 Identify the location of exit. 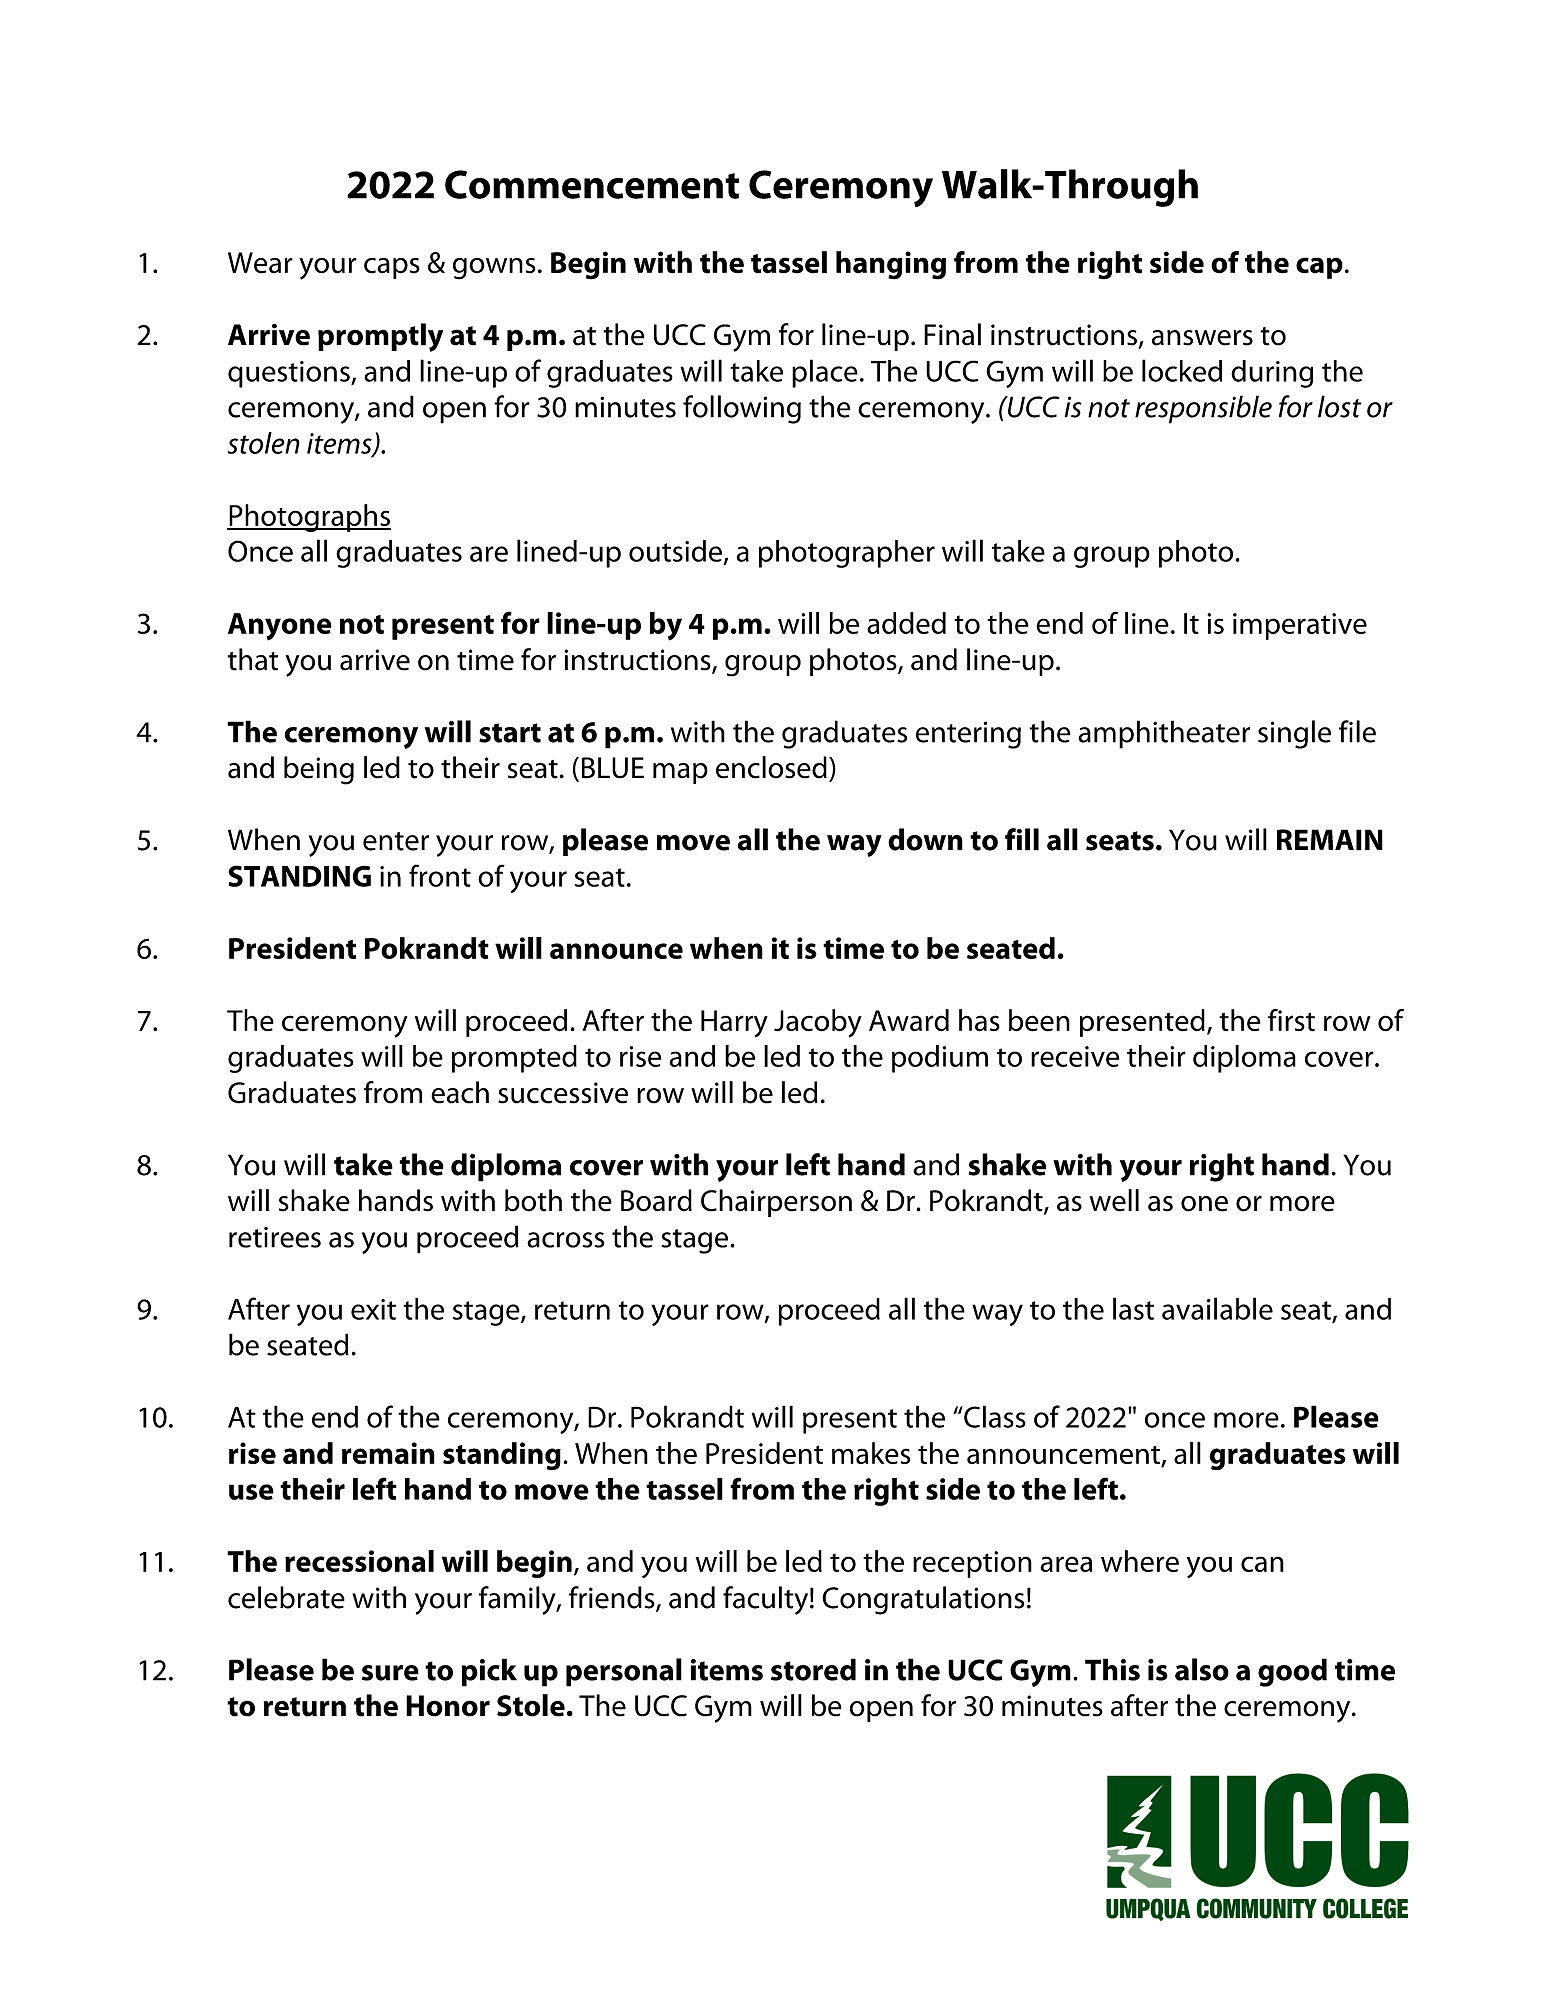
(373, 1309).
